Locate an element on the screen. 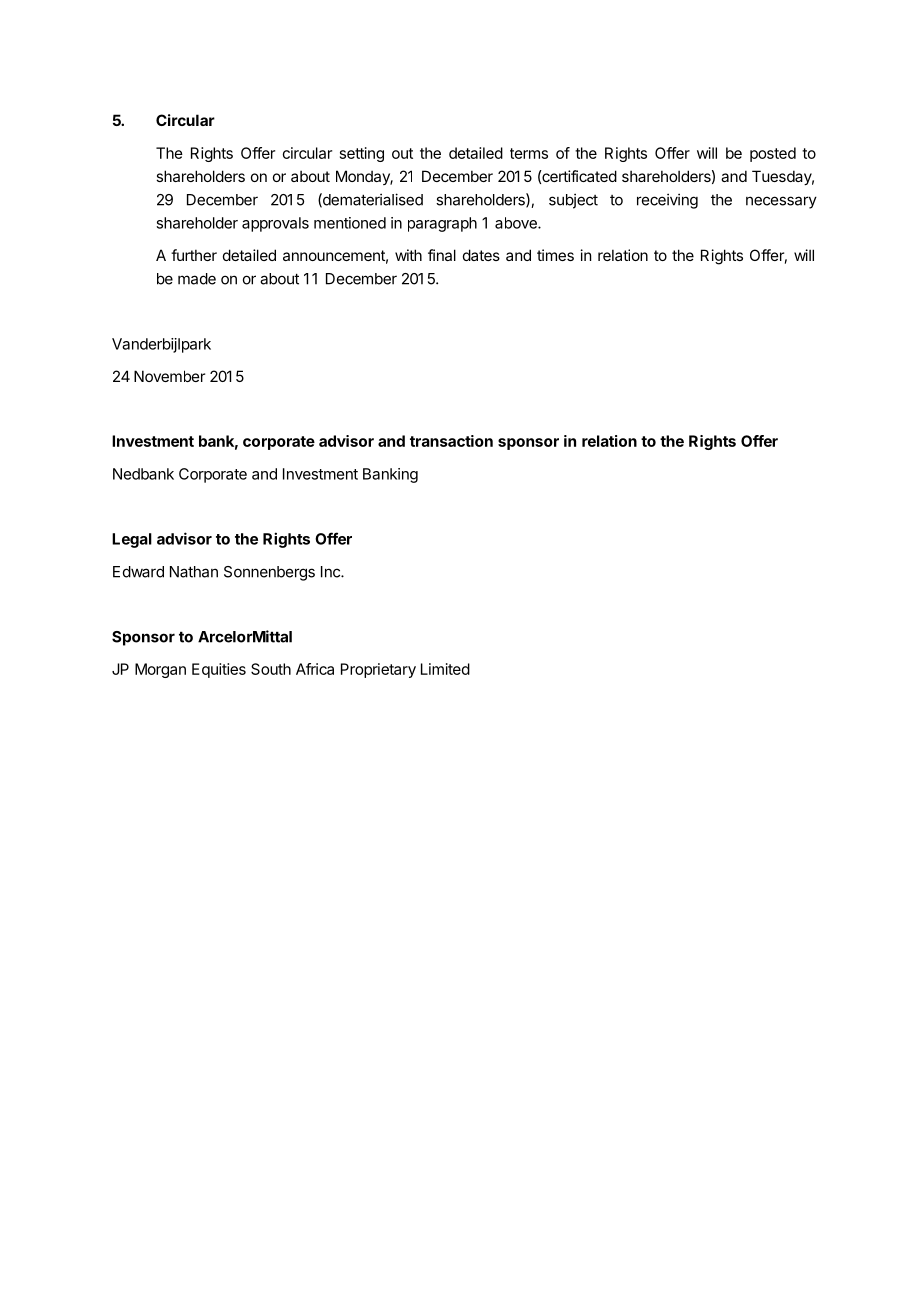  approvals is located at coordinates (275, 224).
